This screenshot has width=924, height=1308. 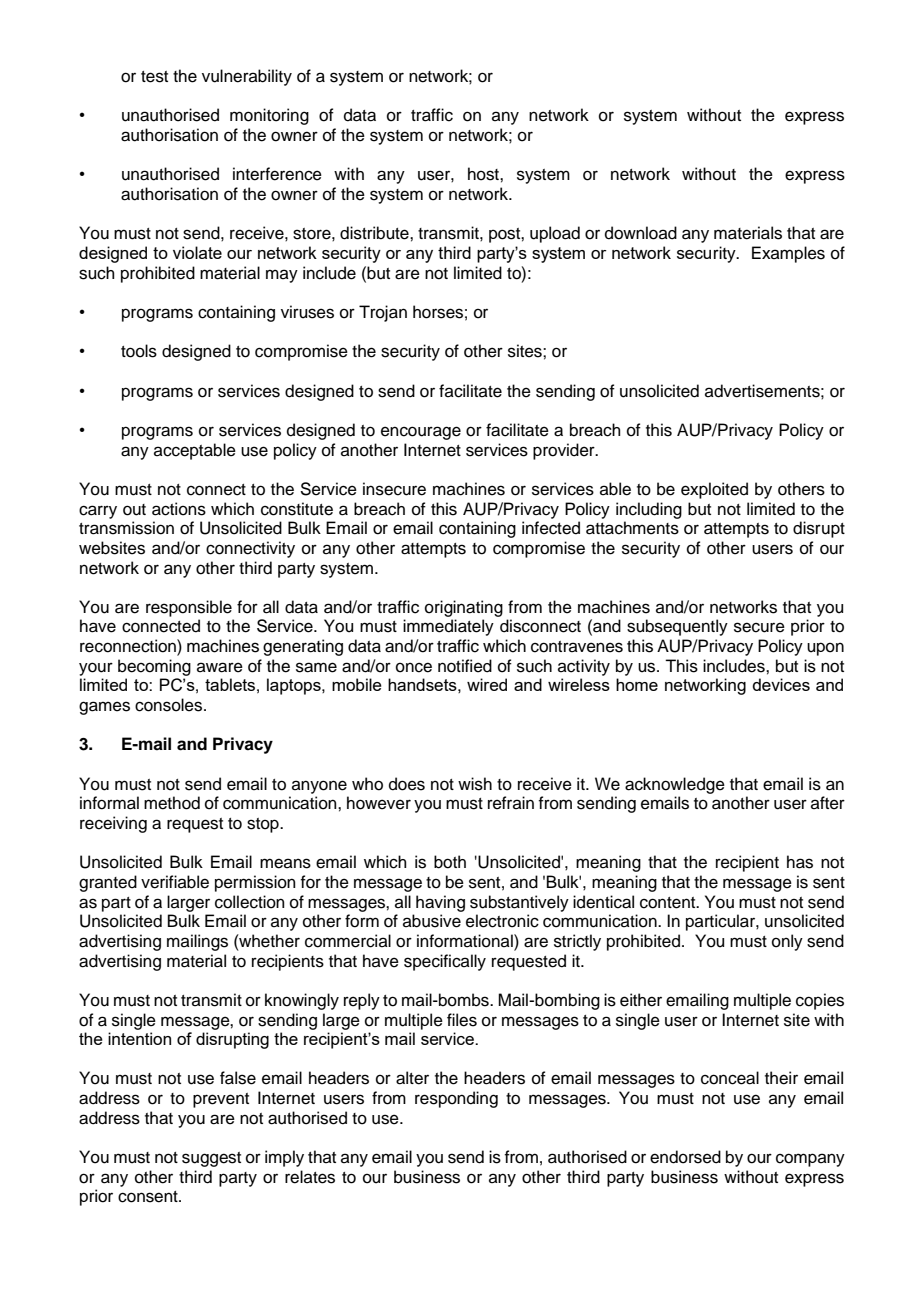 What do you see at coordinates (484, 174) in the screenshot?
I see `host` at bounding box center [484, 174].
